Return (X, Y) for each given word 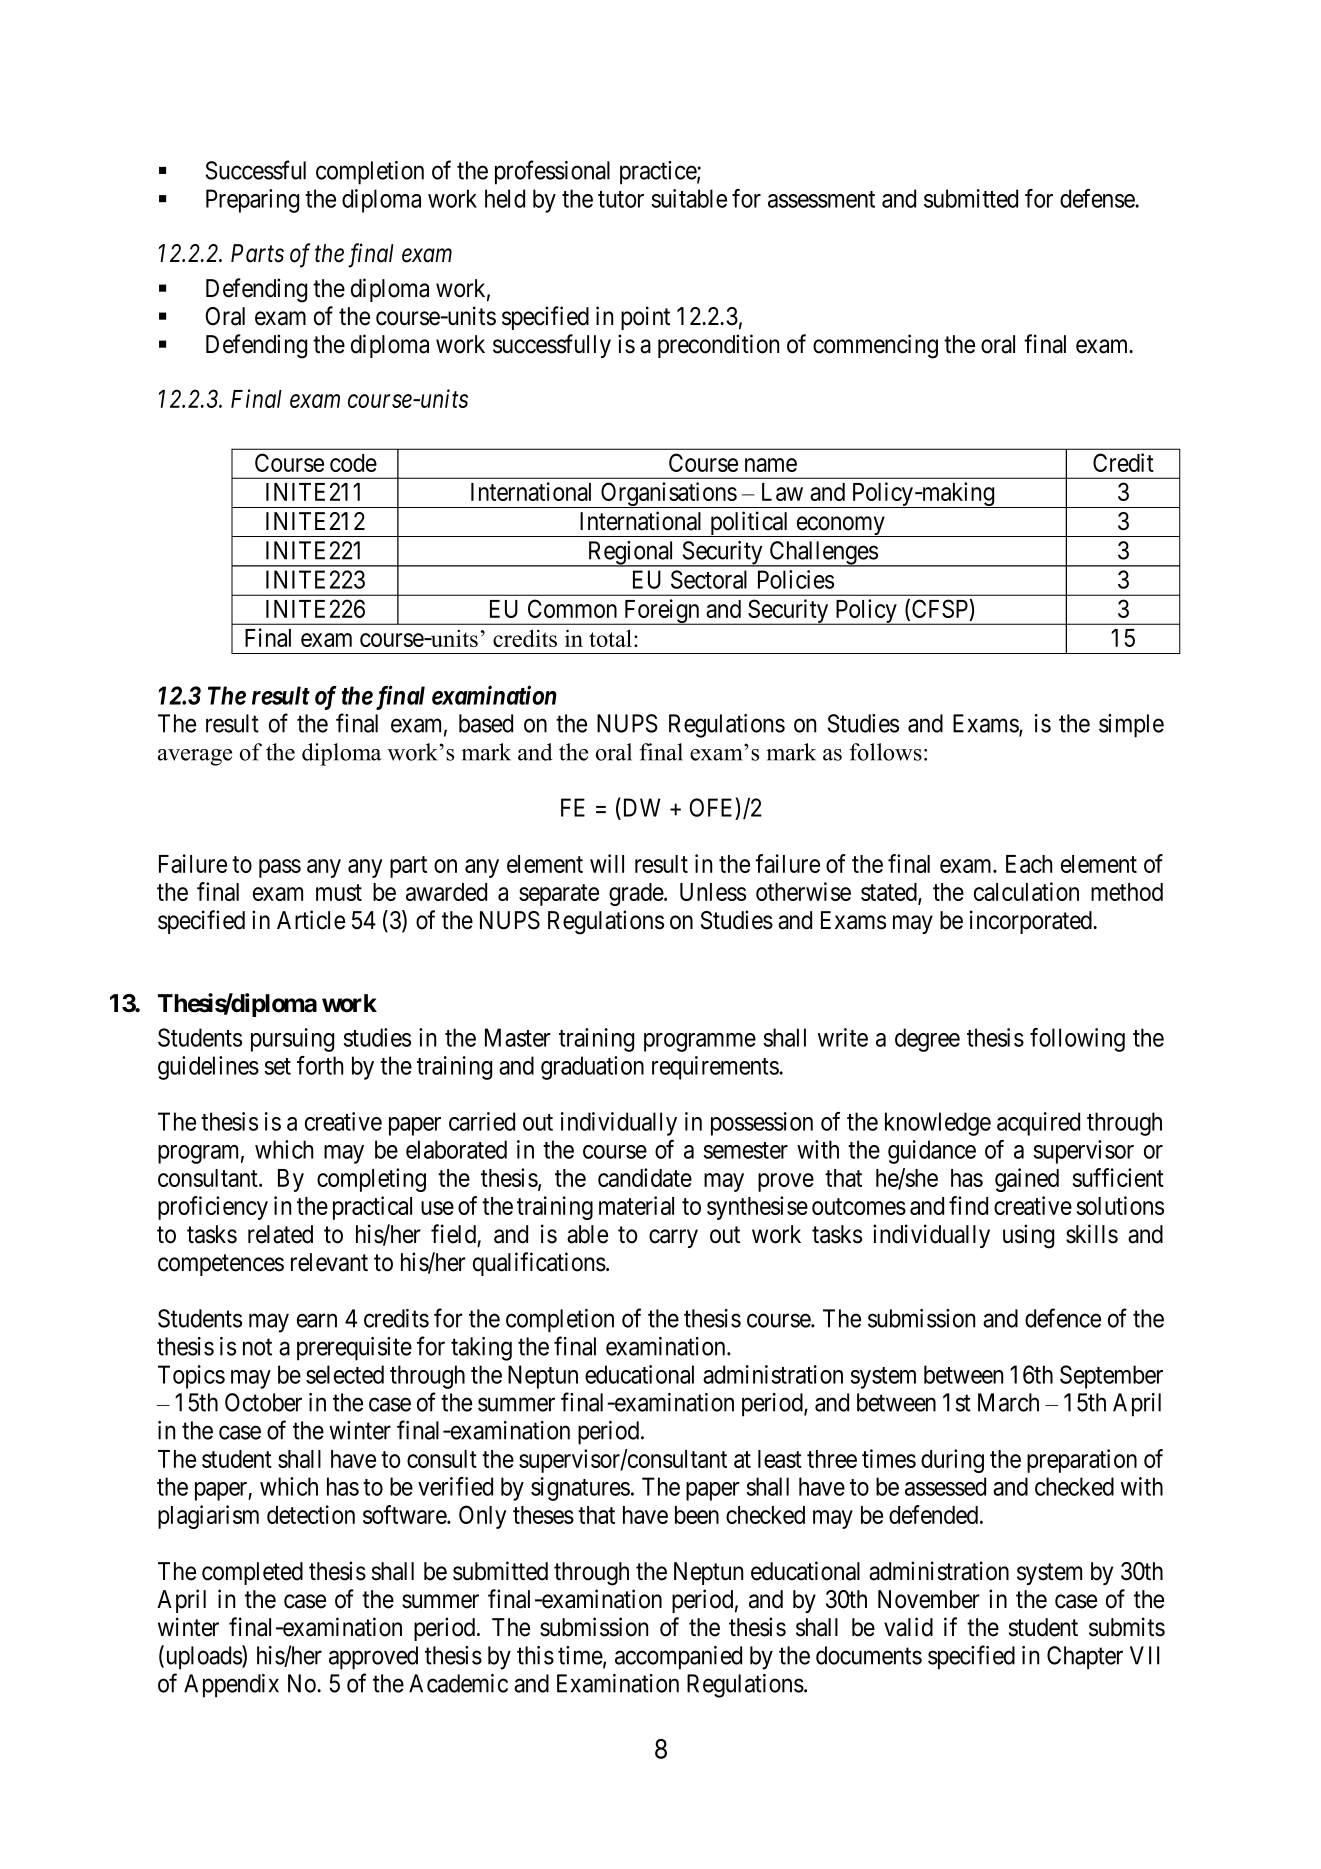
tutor (621, 199)
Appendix (231, 1686)
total (610, 638)
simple (1131, 726)
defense (1098, 198)
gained (1027, 1180)
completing (371, 1180)
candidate (645, 1177)
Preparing (252, 201)
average (195, 757)
